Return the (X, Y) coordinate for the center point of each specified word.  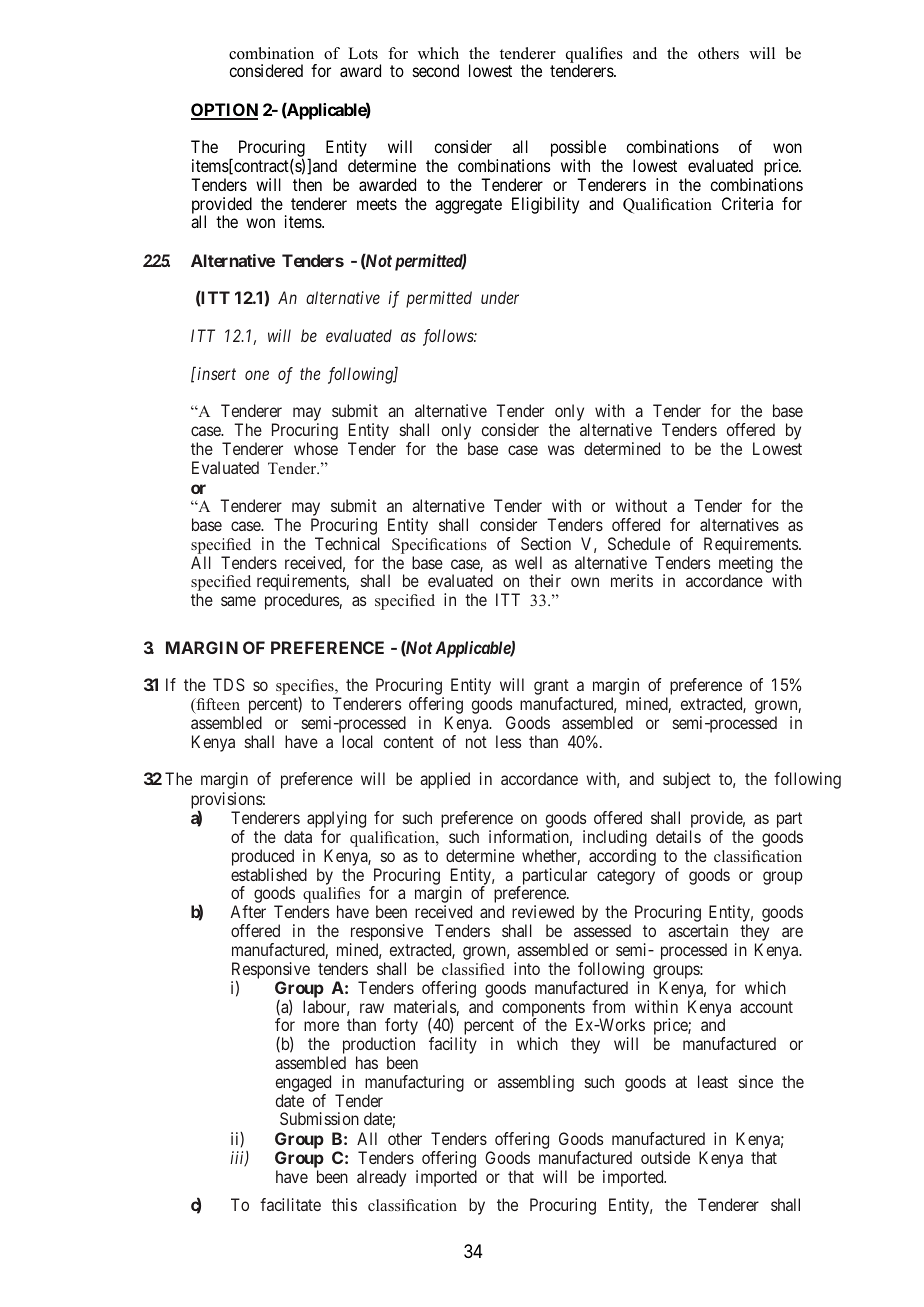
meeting (746, 565)
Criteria (747, 203)
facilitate (290, 1204)
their (545, 580)
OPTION (224, 111)
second (436, 70)
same (238, 601)
